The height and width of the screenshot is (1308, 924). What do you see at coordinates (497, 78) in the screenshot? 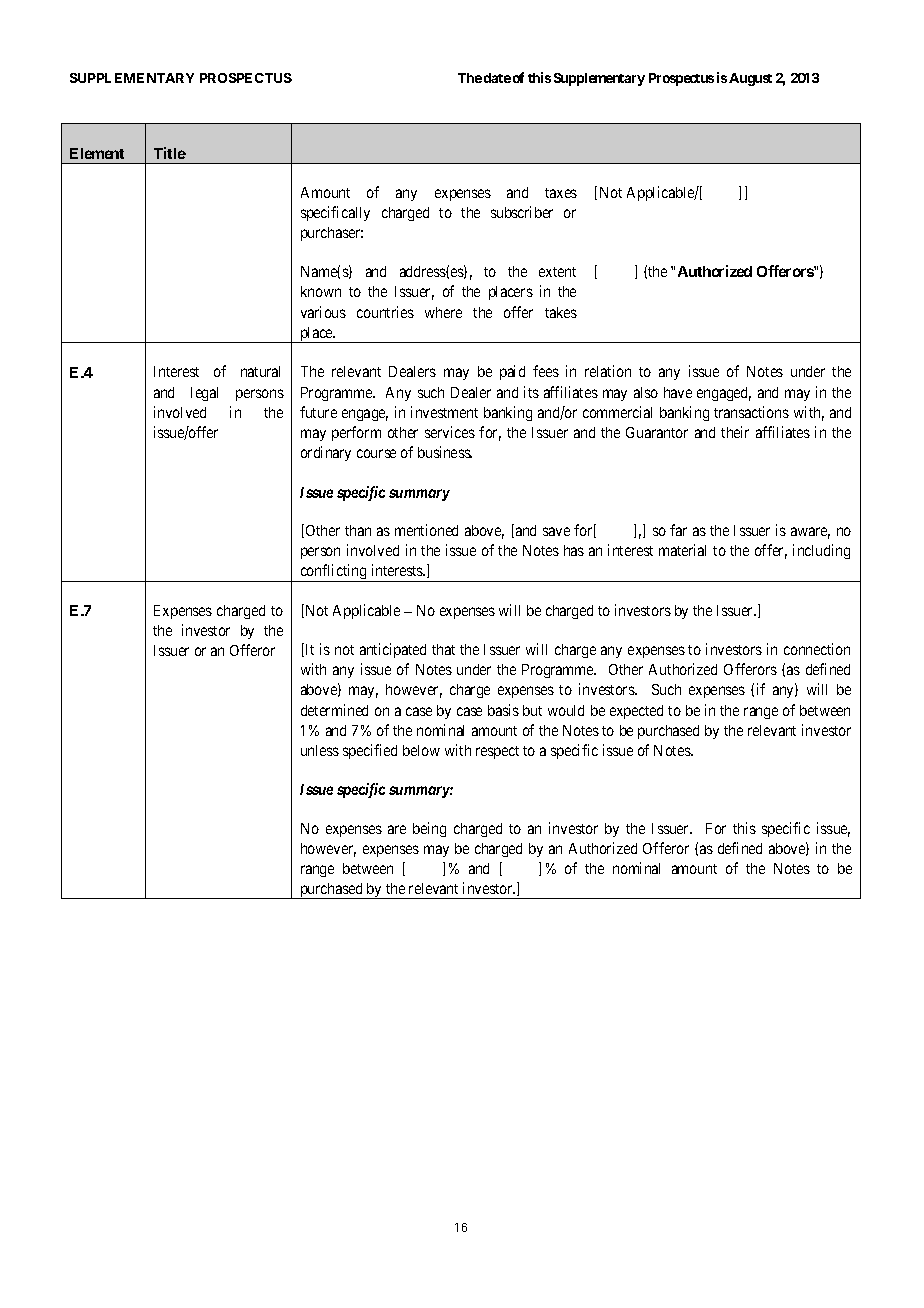
I see `date` at bounding box center [497, 78].
